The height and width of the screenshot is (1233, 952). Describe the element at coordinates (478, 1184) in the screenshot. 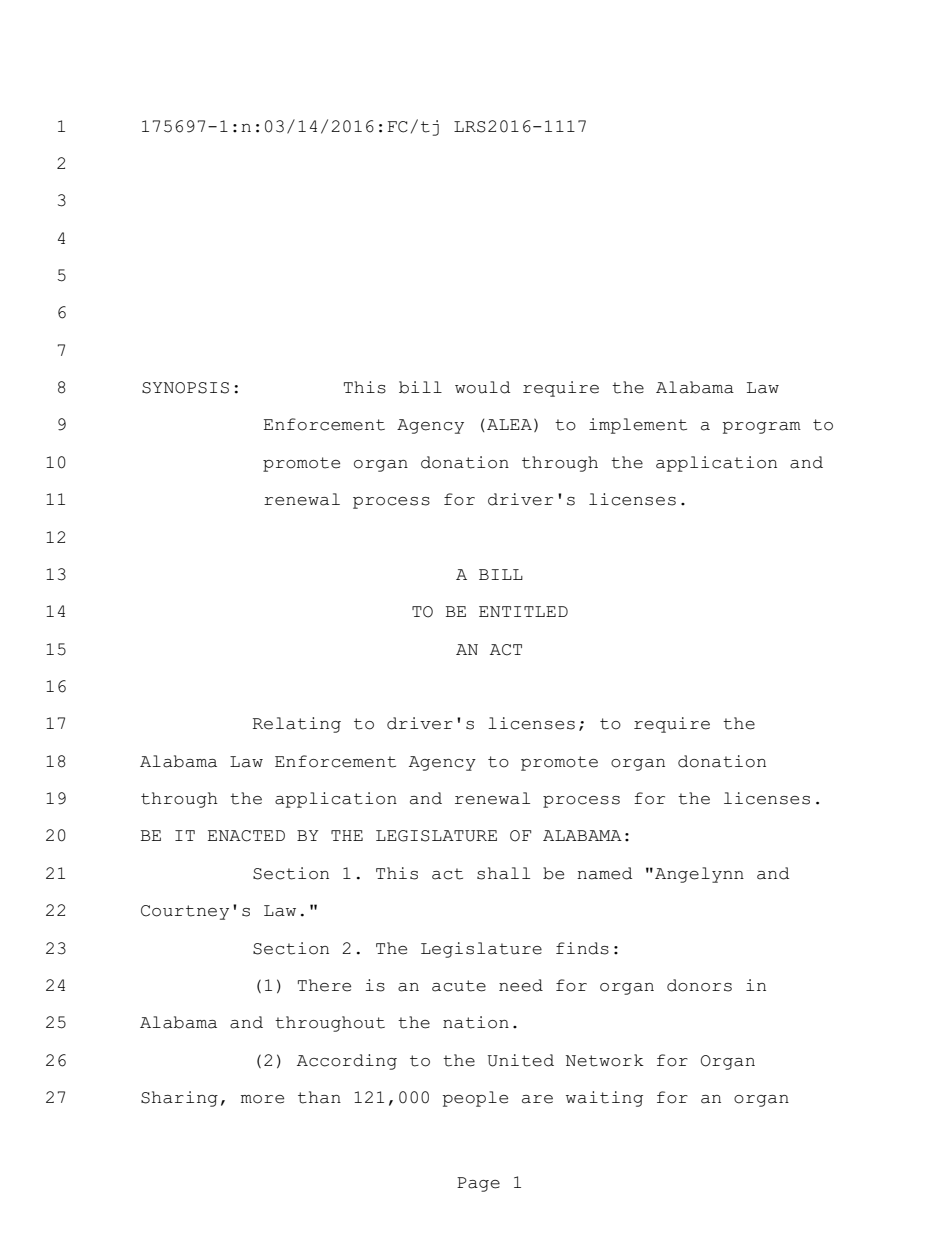

I see `Page` at that location.
